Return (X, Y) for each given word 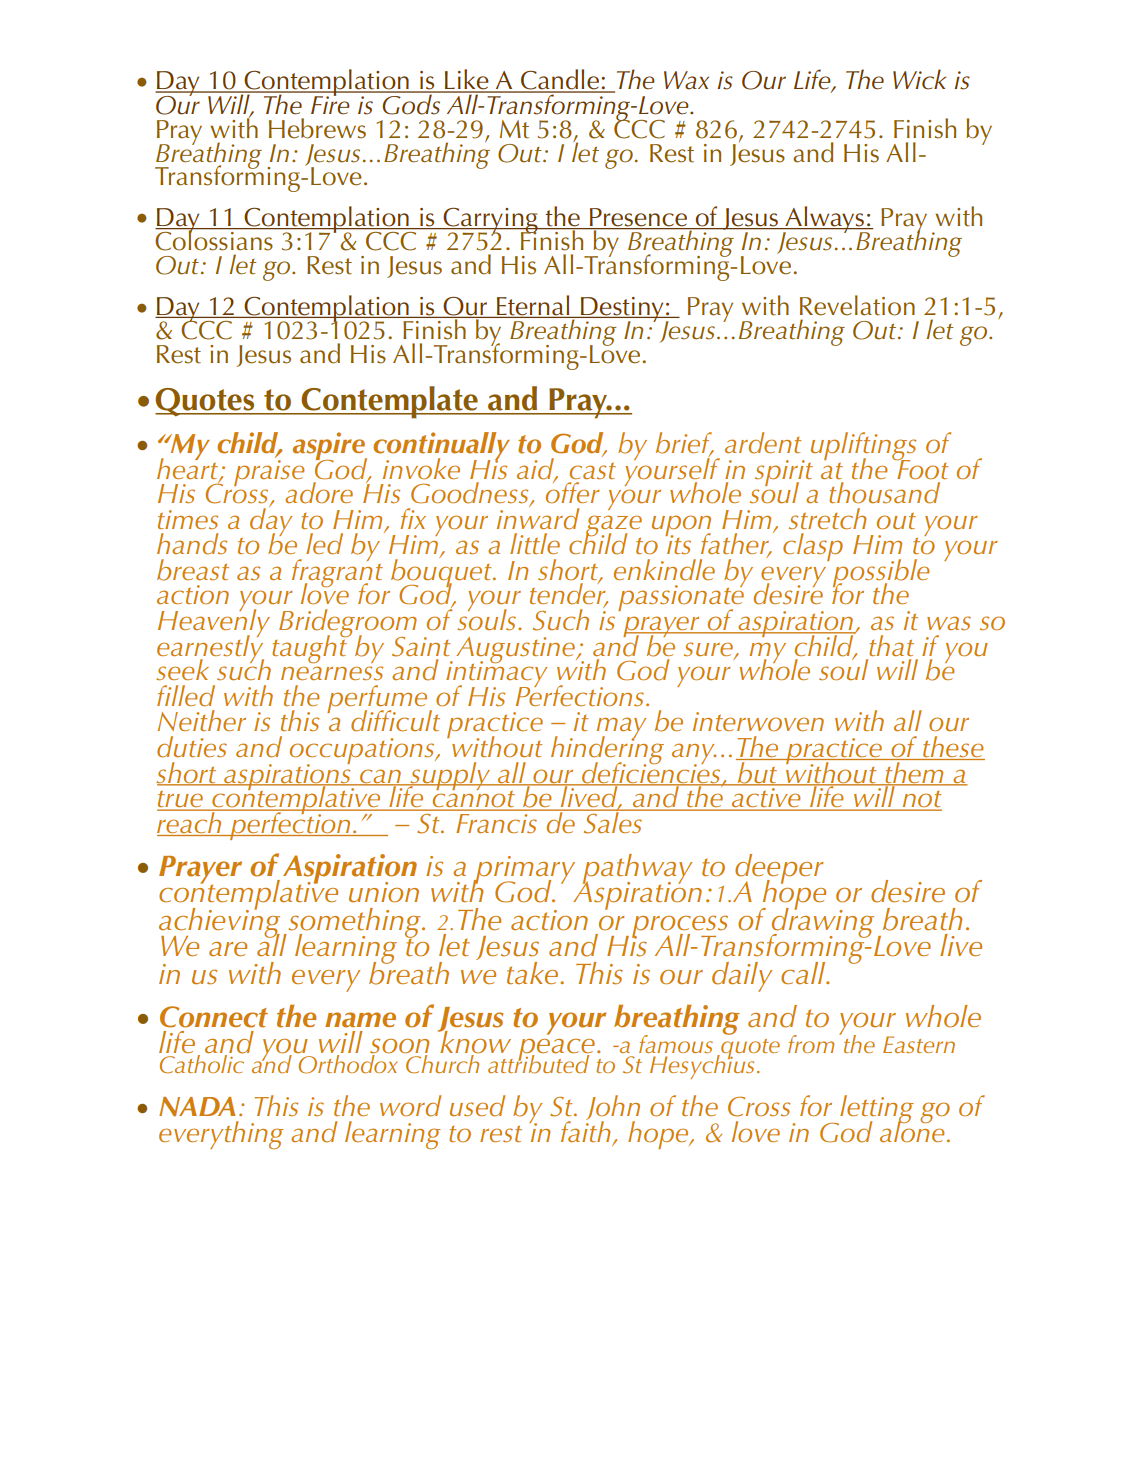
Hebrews (317, 128)
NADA (197, 1106)
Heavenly (214, 623)
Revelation (857, 305)
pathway (637, 870)
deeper (779, 870)
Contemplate (390, 402)
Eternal (533, 306)
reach (190, 823)
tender (569, 594)
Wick (919, 79)
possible (881, 574)
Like (467, 80)
